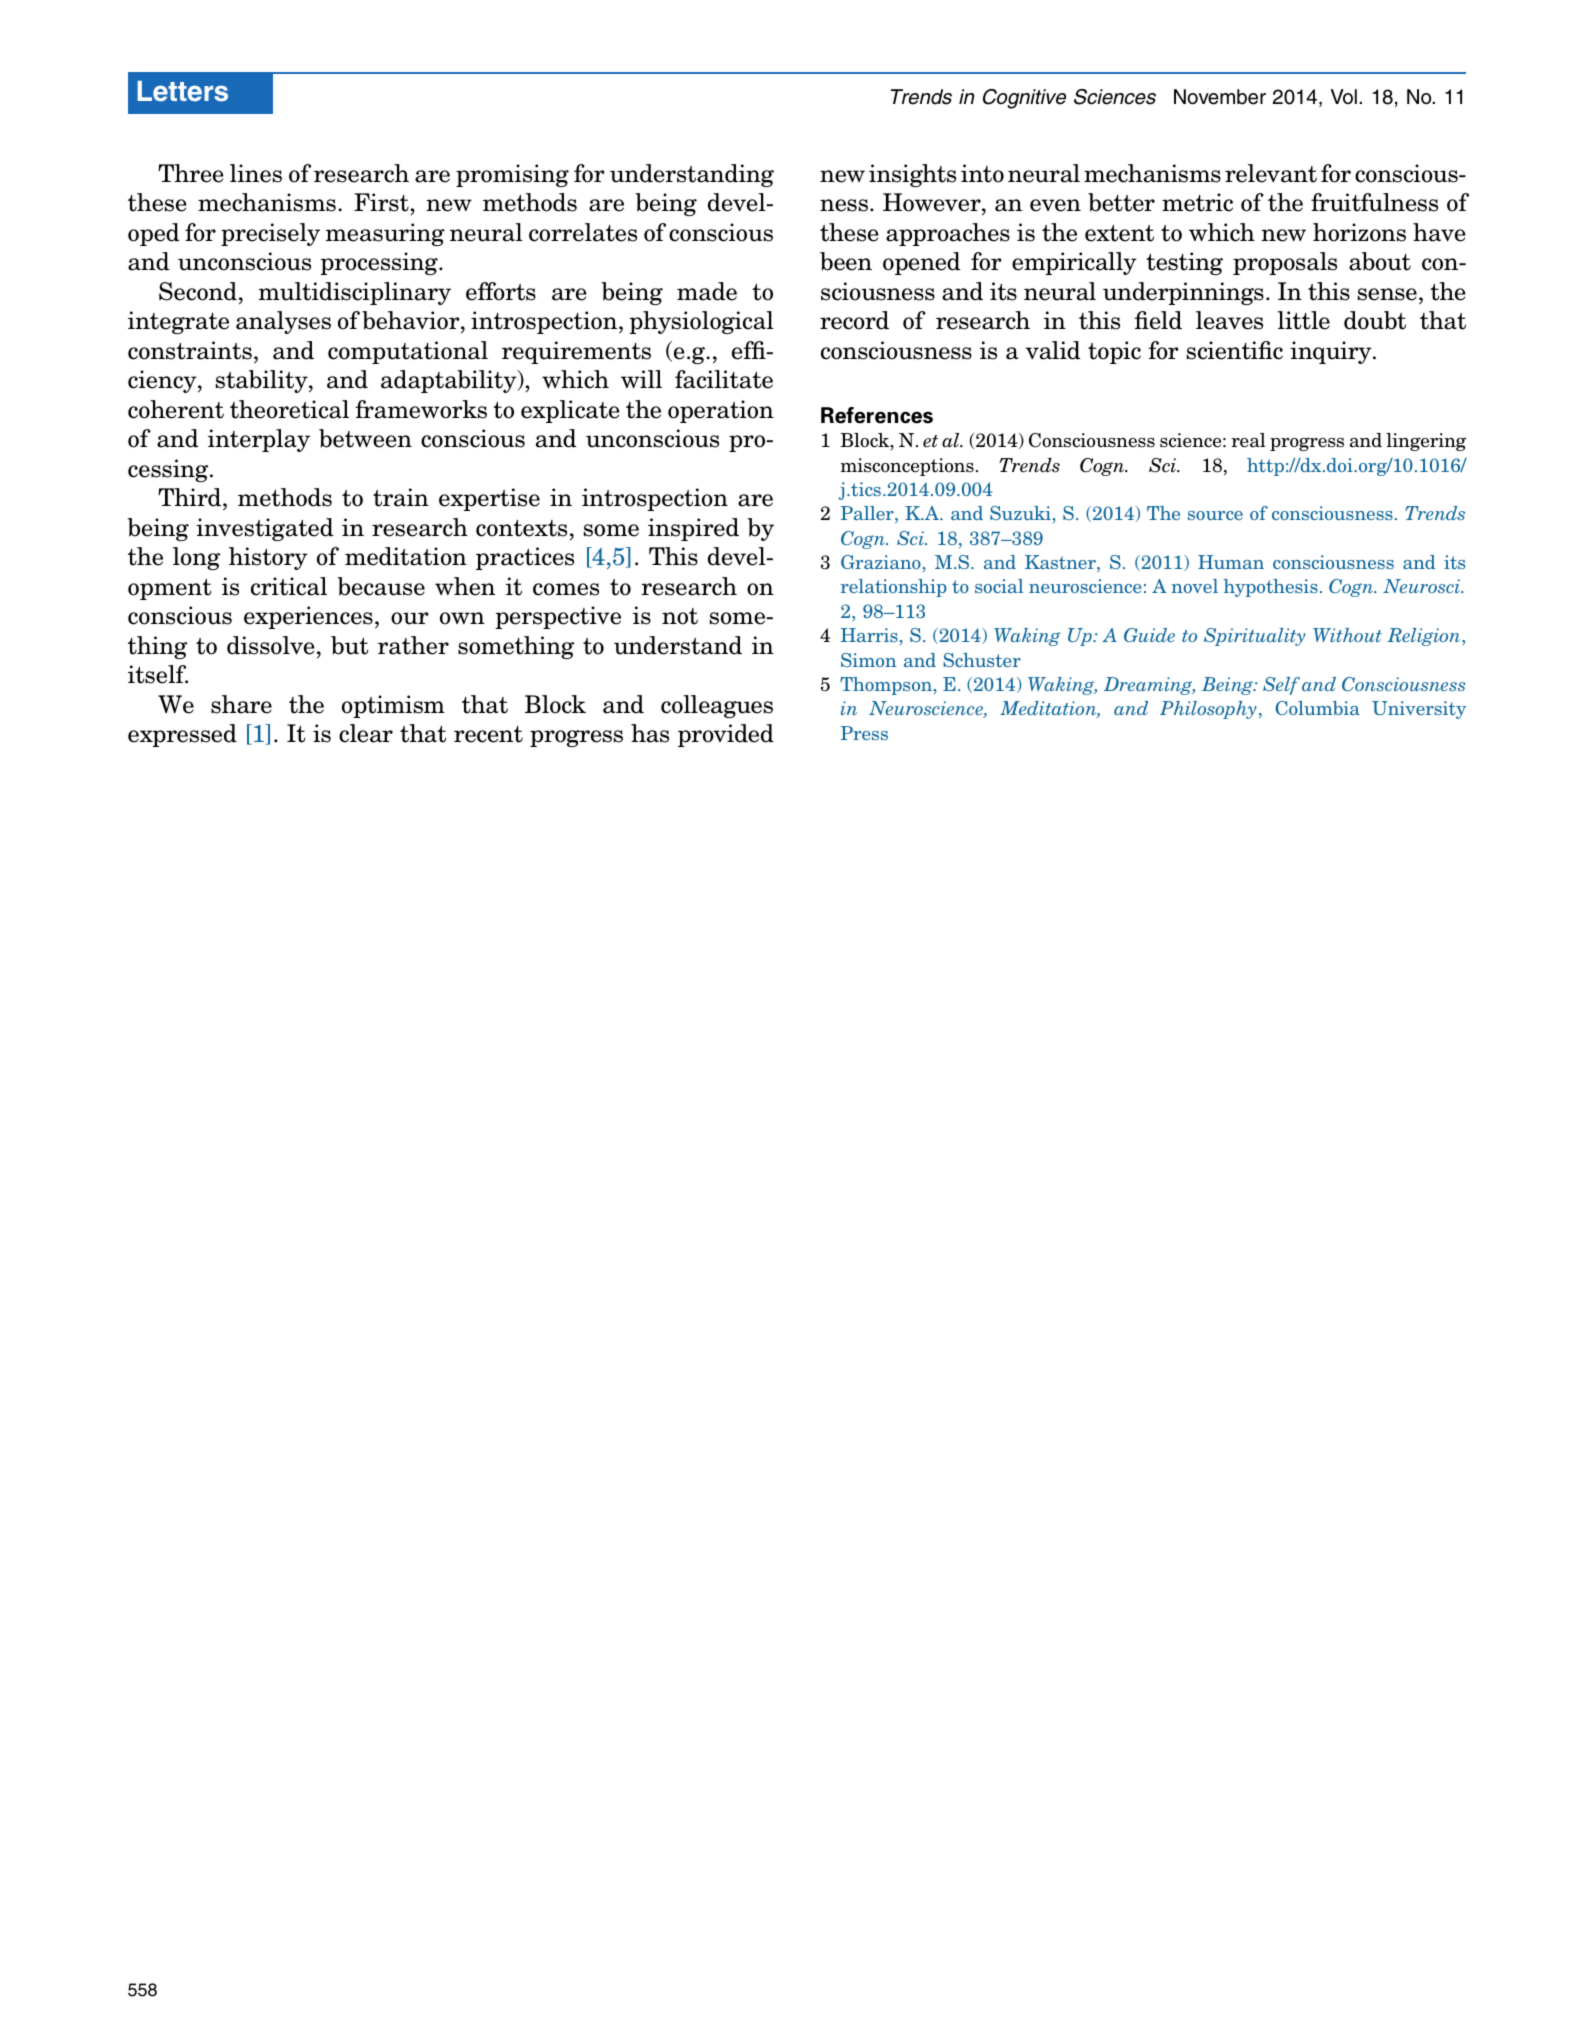 This image has width=1576, height=2043. What do you see at coordinates (268, 558) in the image?
I see `history` at bounding box center [268, 558].
